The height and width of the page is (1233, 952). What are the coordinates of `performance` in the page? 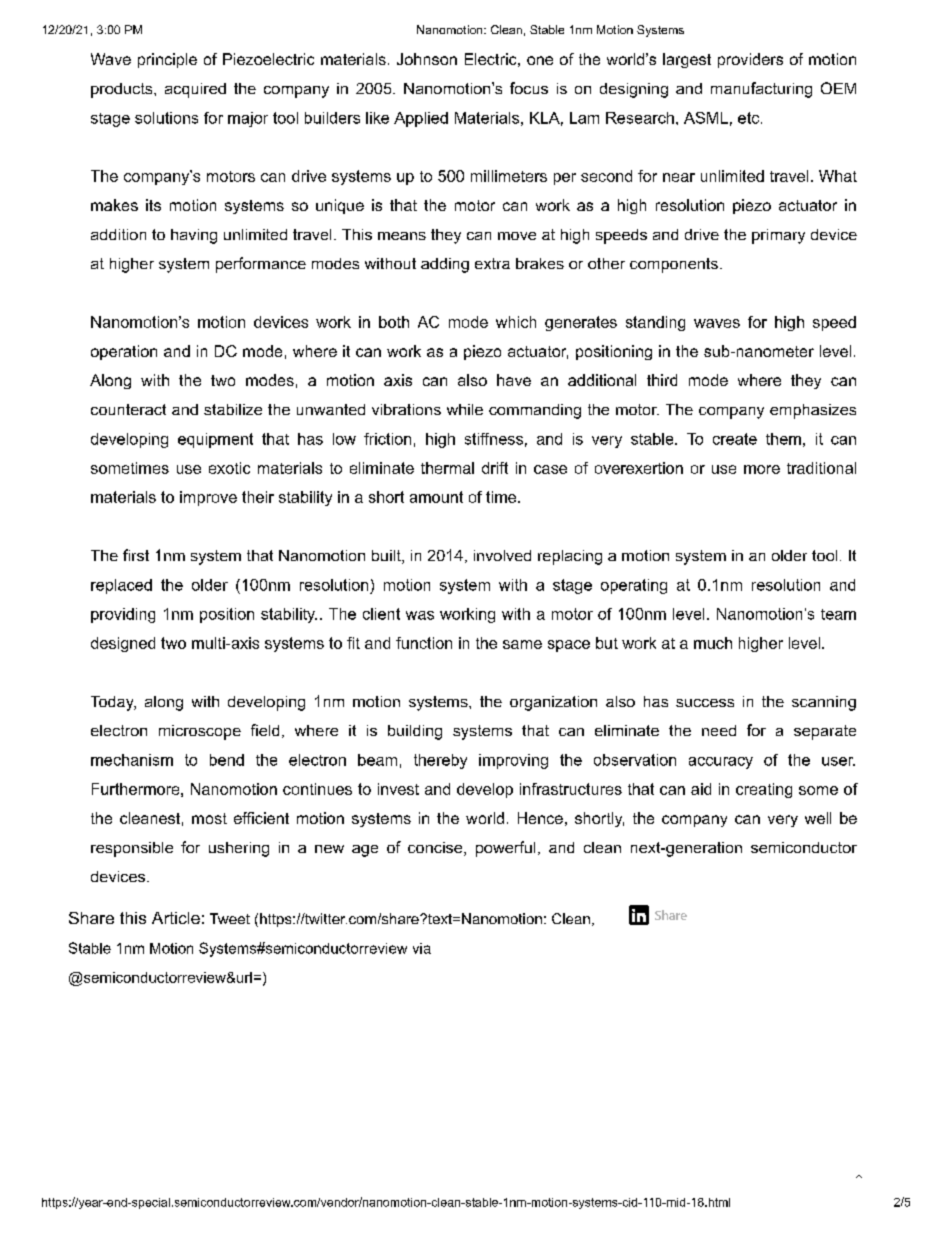 It's located at (261, 265).
